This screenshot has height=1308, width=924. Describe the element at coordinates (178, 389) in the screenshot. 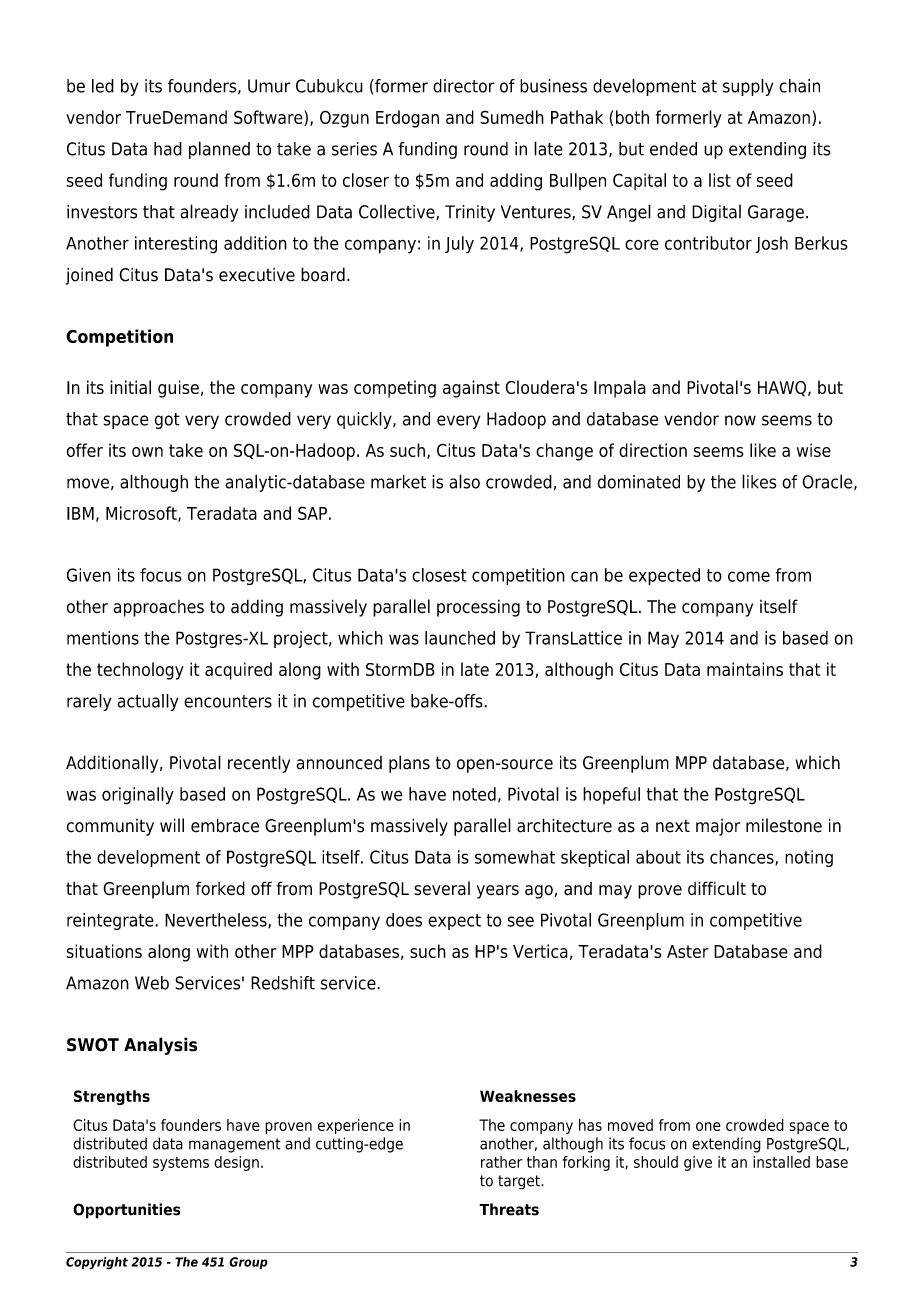

I see `guise` at that location.
